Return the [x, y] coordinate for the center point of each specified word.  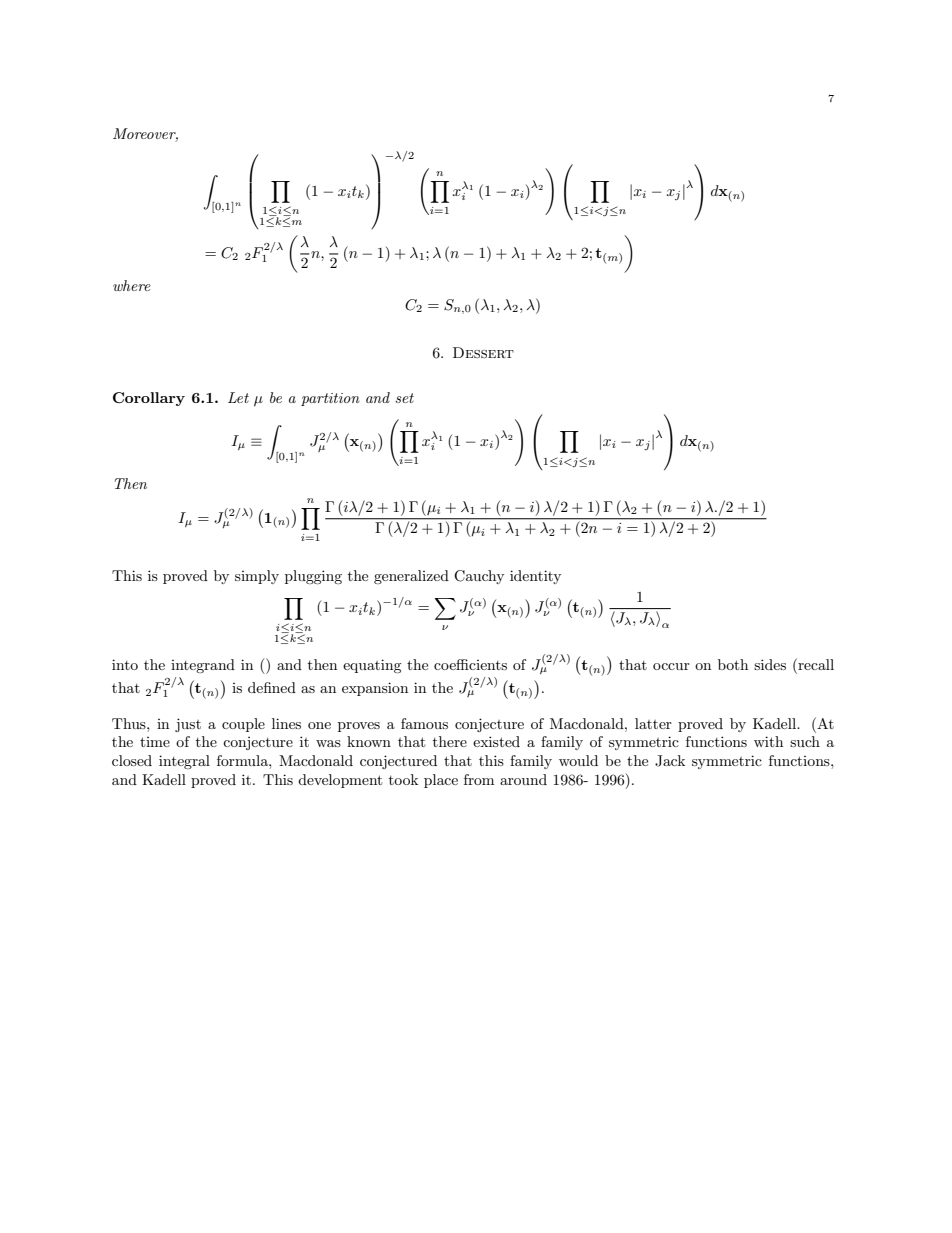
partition [330, 399]
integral [184, 762]
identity [535, 577]
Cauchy [479, 577]
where [132, 285]
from [479, 779]
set [404, 398]
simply [257, 577]
